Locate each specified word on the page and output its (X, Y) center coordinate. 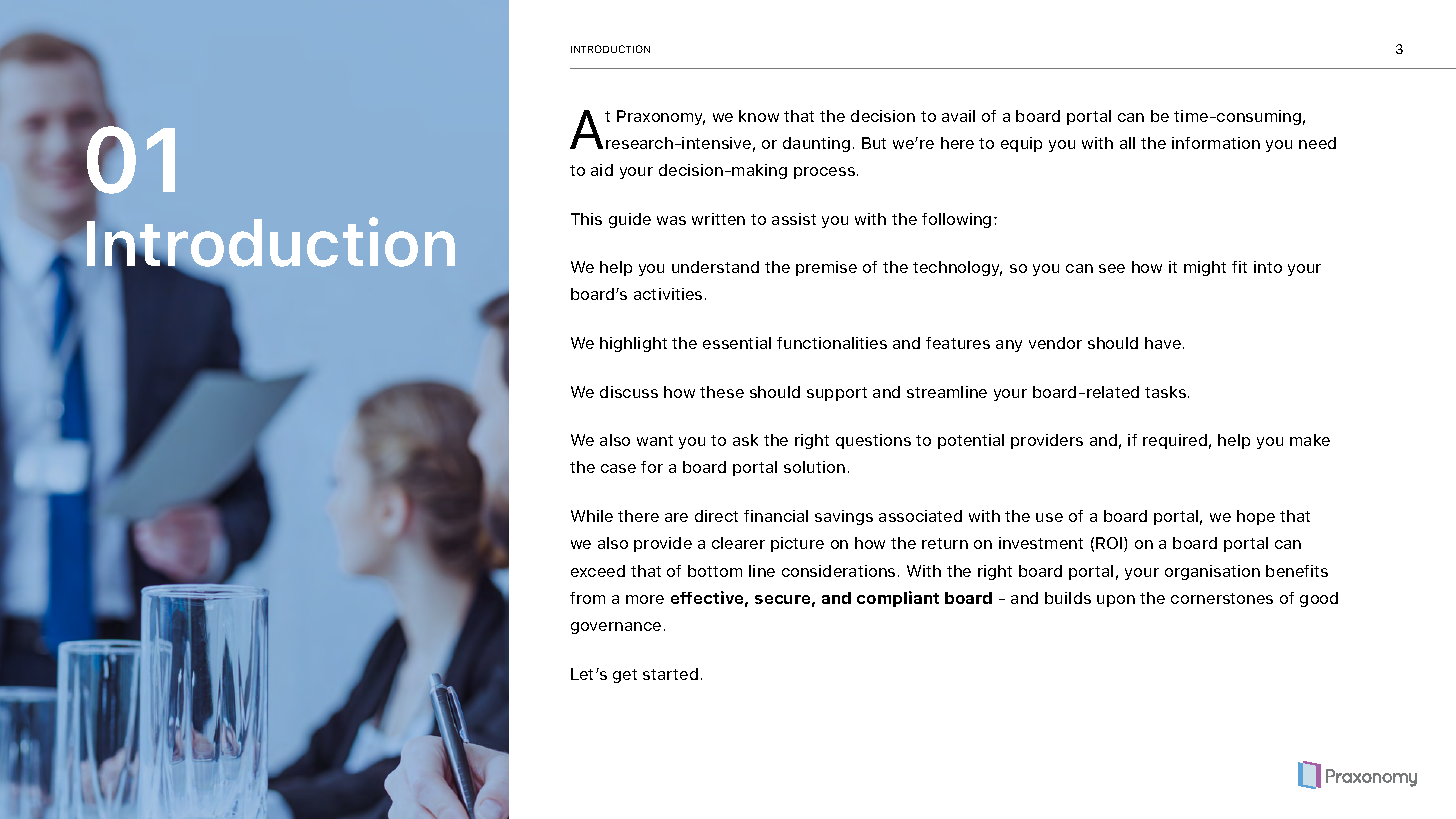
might (1205, 268)
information (1216, 143)
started (670, 674)
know (759, 116)
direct (716, 516)
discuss (629, 392)
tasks (1167, 392)
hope (1256, 517)
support (837, 394)
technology (957, 268)
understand (715, 267)
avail (958, 116)
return (945, 543)
